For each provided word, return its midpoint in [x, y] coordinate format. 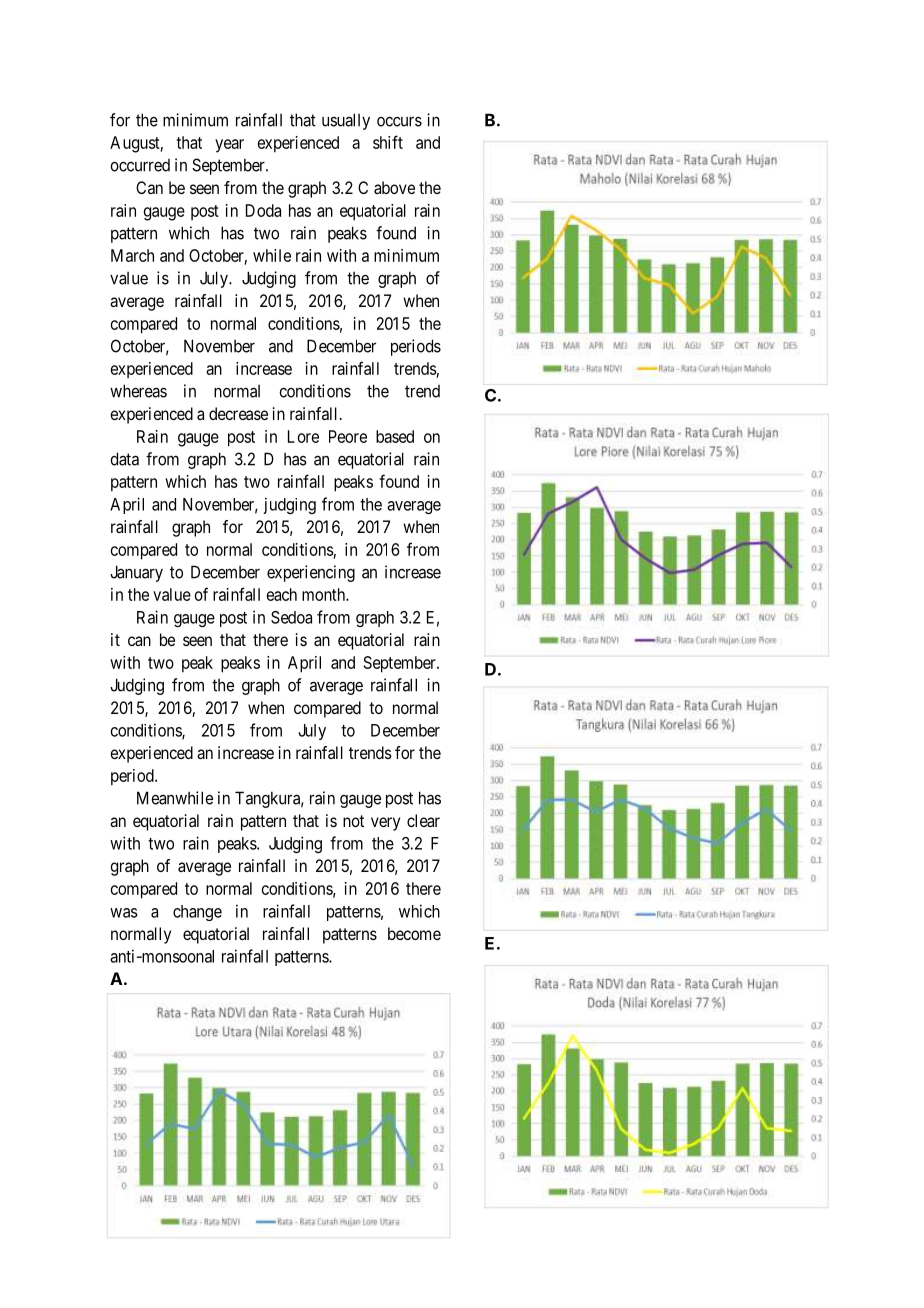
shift [388, 142]
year [229, 146]
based [395, 436]
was [124, 913]
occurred [140, 165]
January [136, 573]
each [282, 594]
